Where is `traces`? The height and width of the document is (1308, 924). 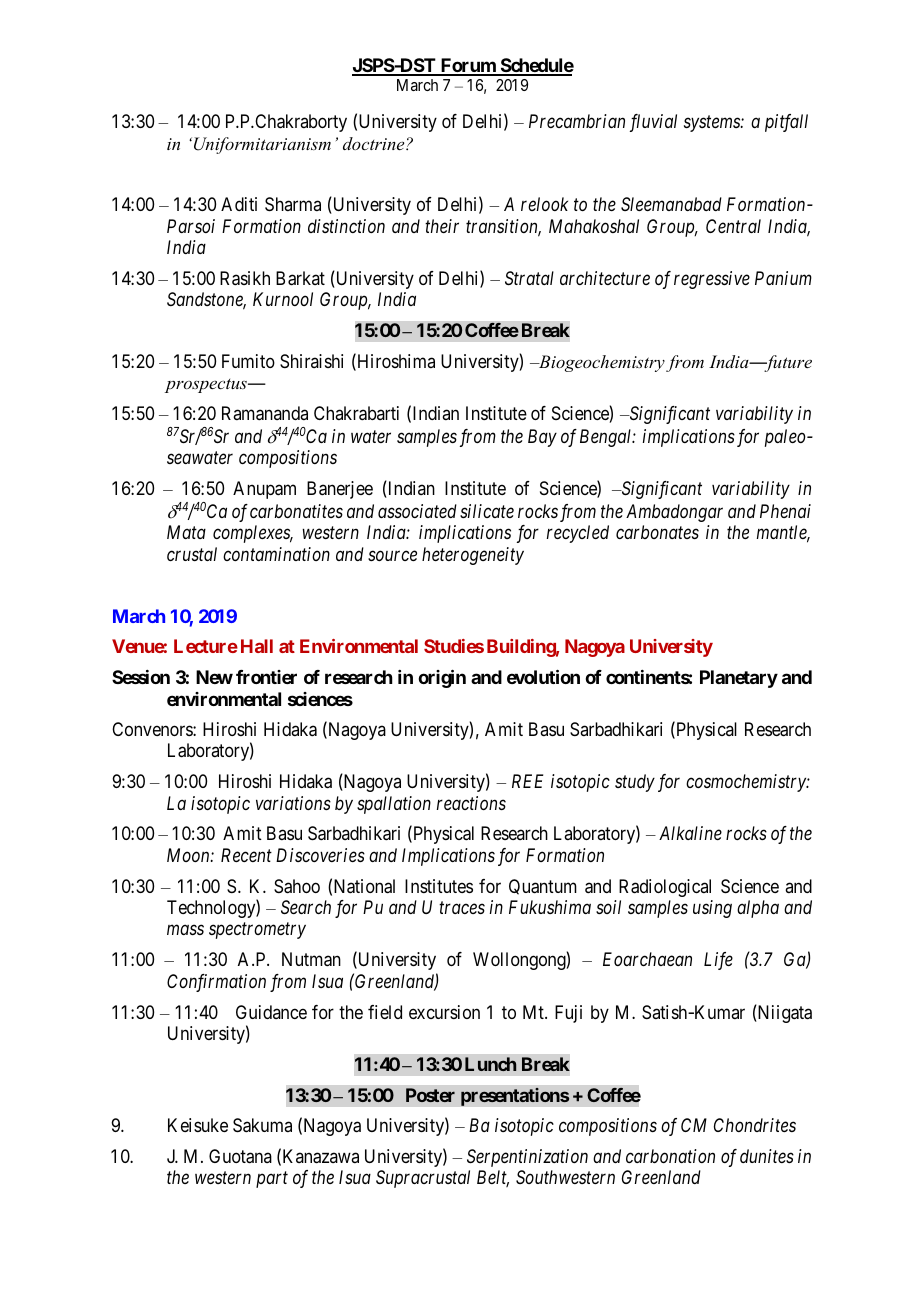
traces is located at coordinates (462, 908).
